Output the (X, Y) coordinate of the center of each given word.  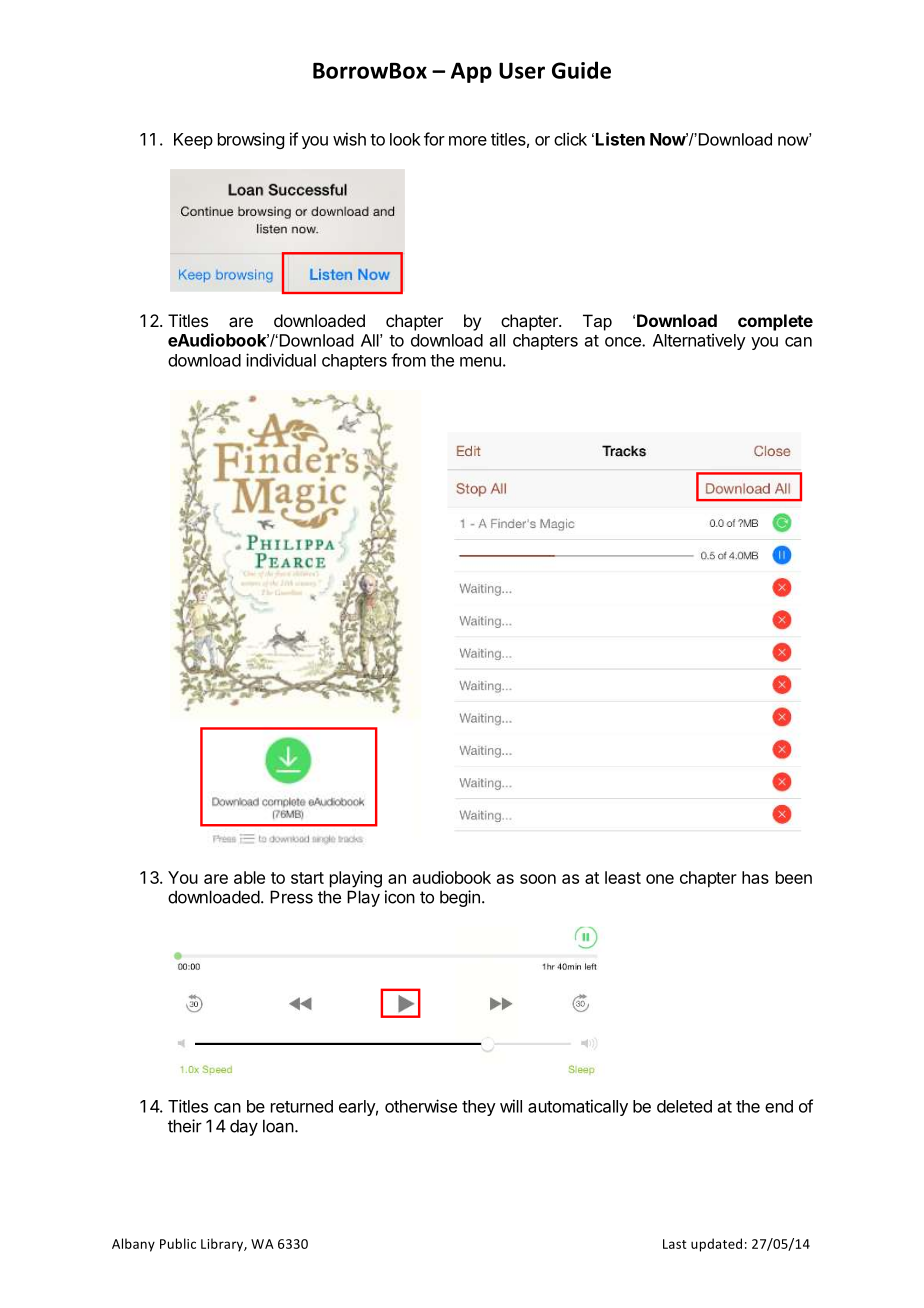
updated (716, 1245)
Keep (193, 141)
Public (178, 1243)
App (471, 72)
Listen (620, 139)
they (479, 1108)
